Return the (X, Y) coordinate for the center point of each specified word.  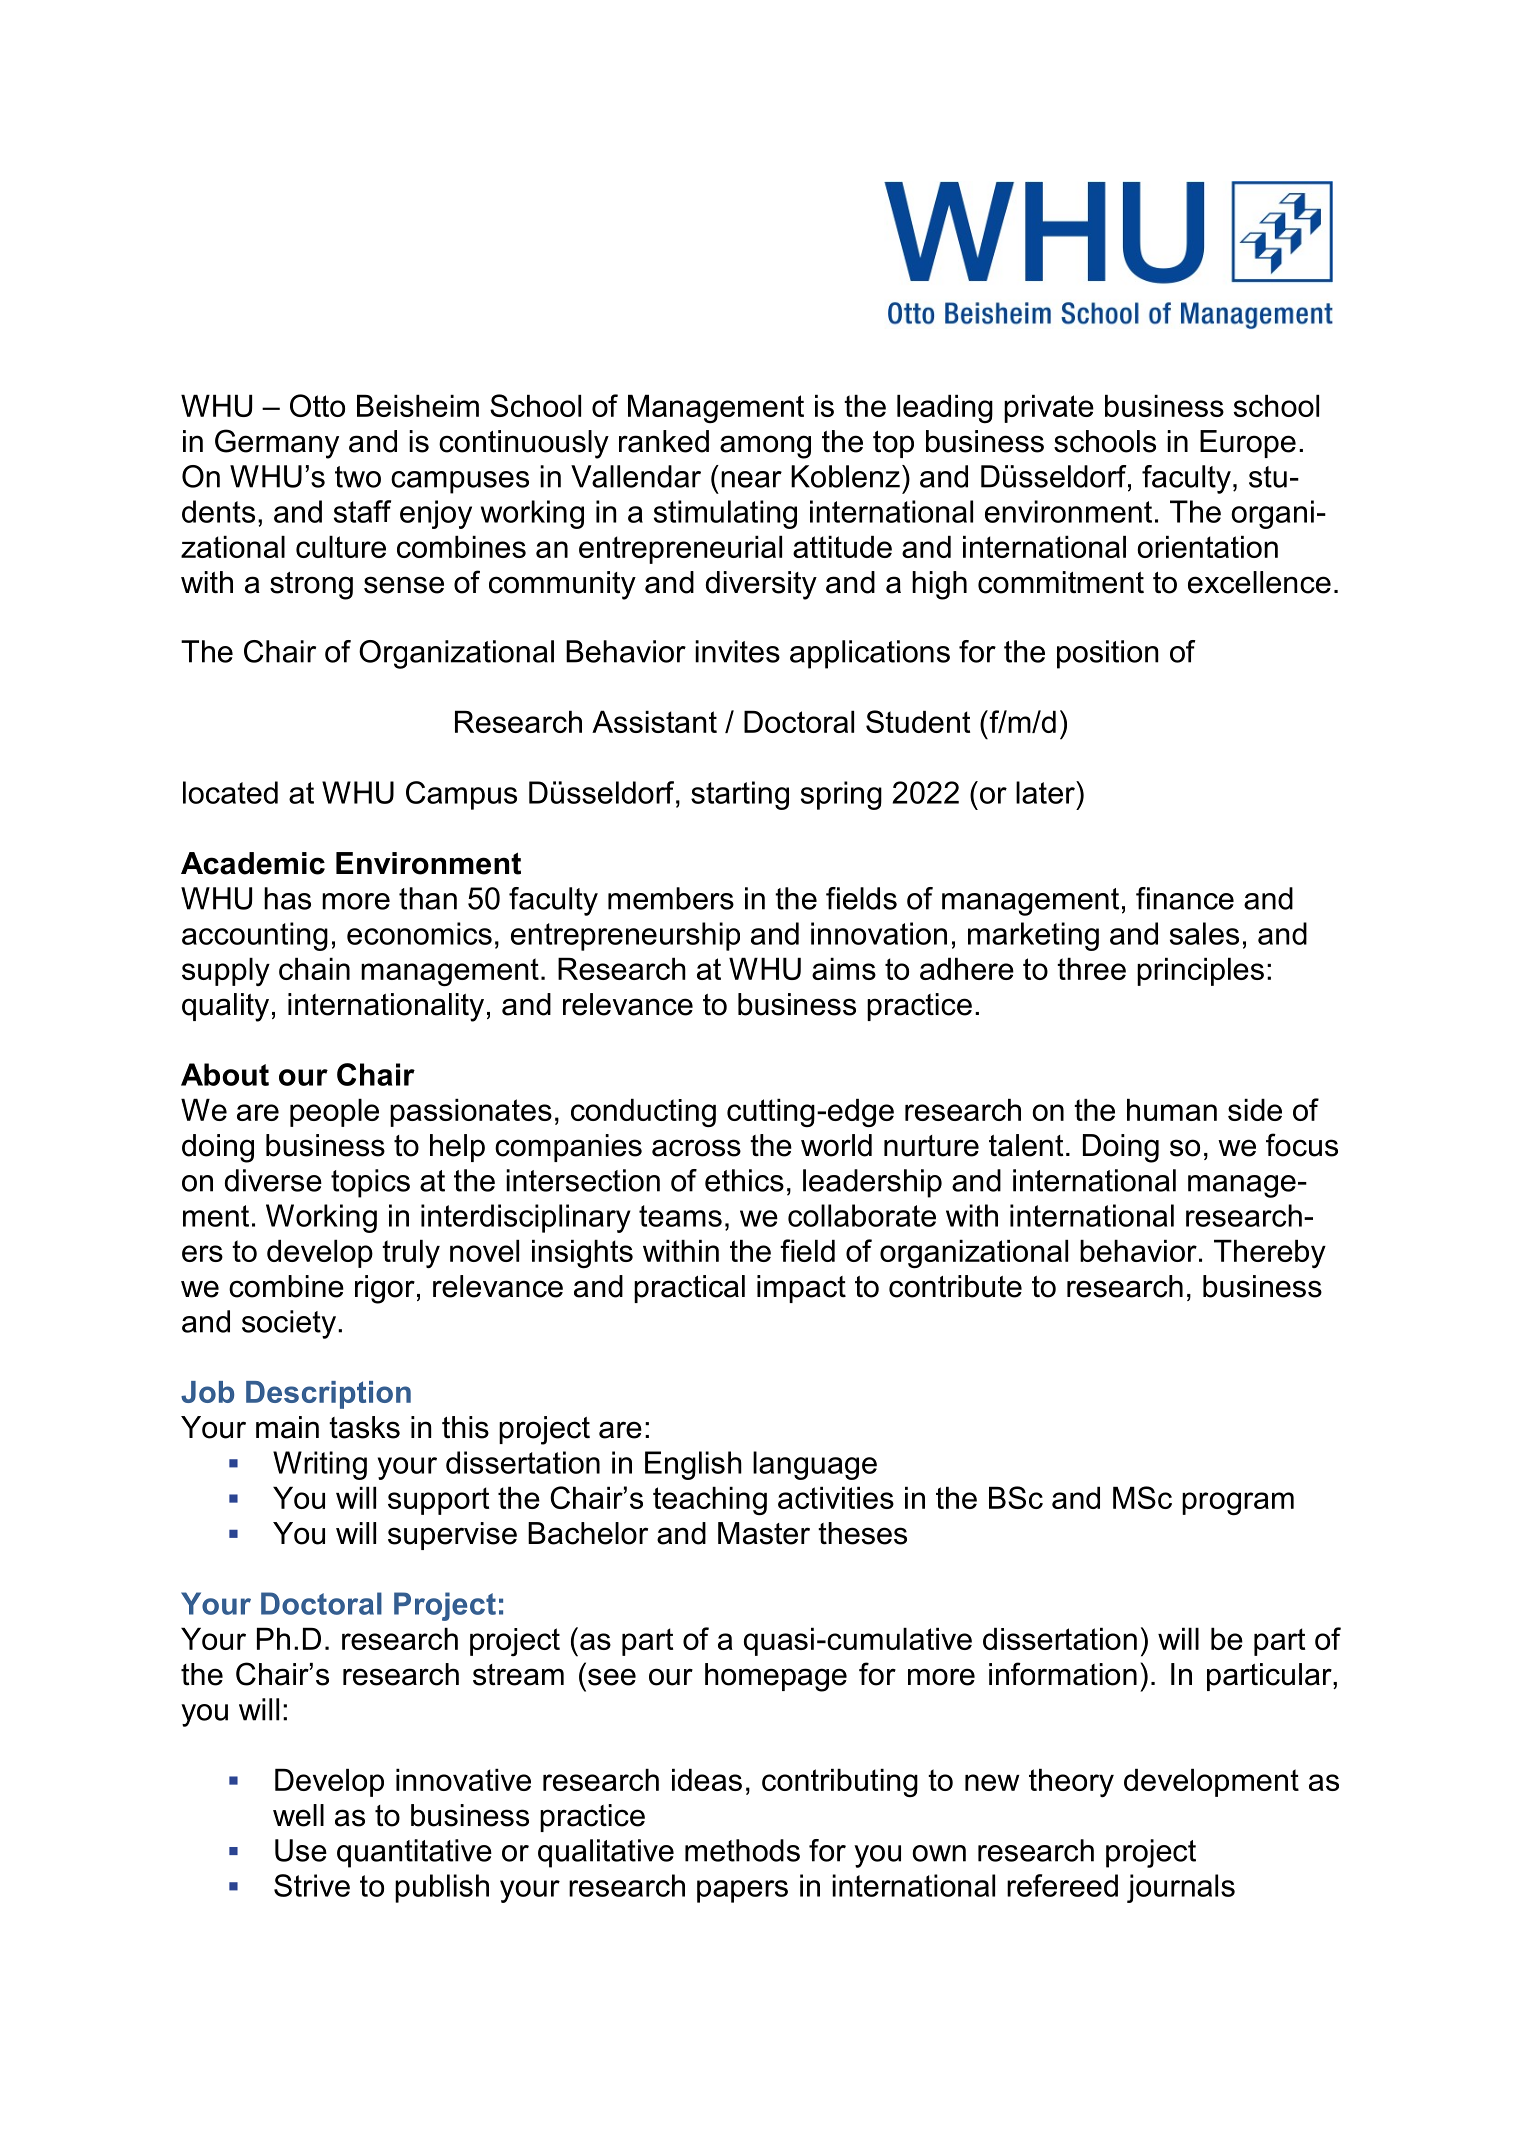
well (298, 1815)
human (1172, 1110)
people (334, 1113)
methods (742, 1850)
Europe (1248, 444)
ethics (744, 1180)
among (765, 447)
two (358, 477)
